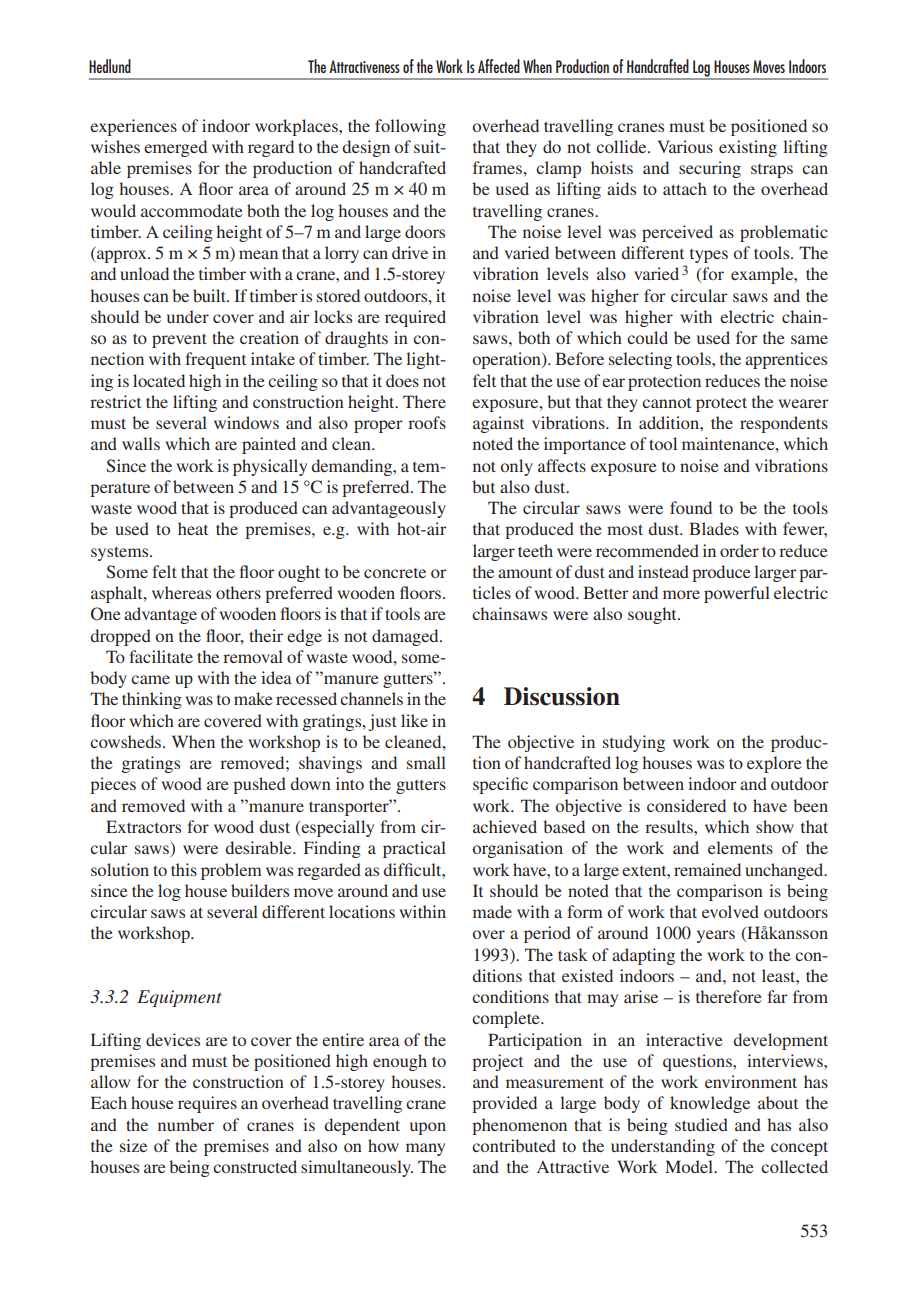 The image size is (924, 1313). Describe the element at coordinates (748, 148) in the screenshot. I see `existing` at that location.
